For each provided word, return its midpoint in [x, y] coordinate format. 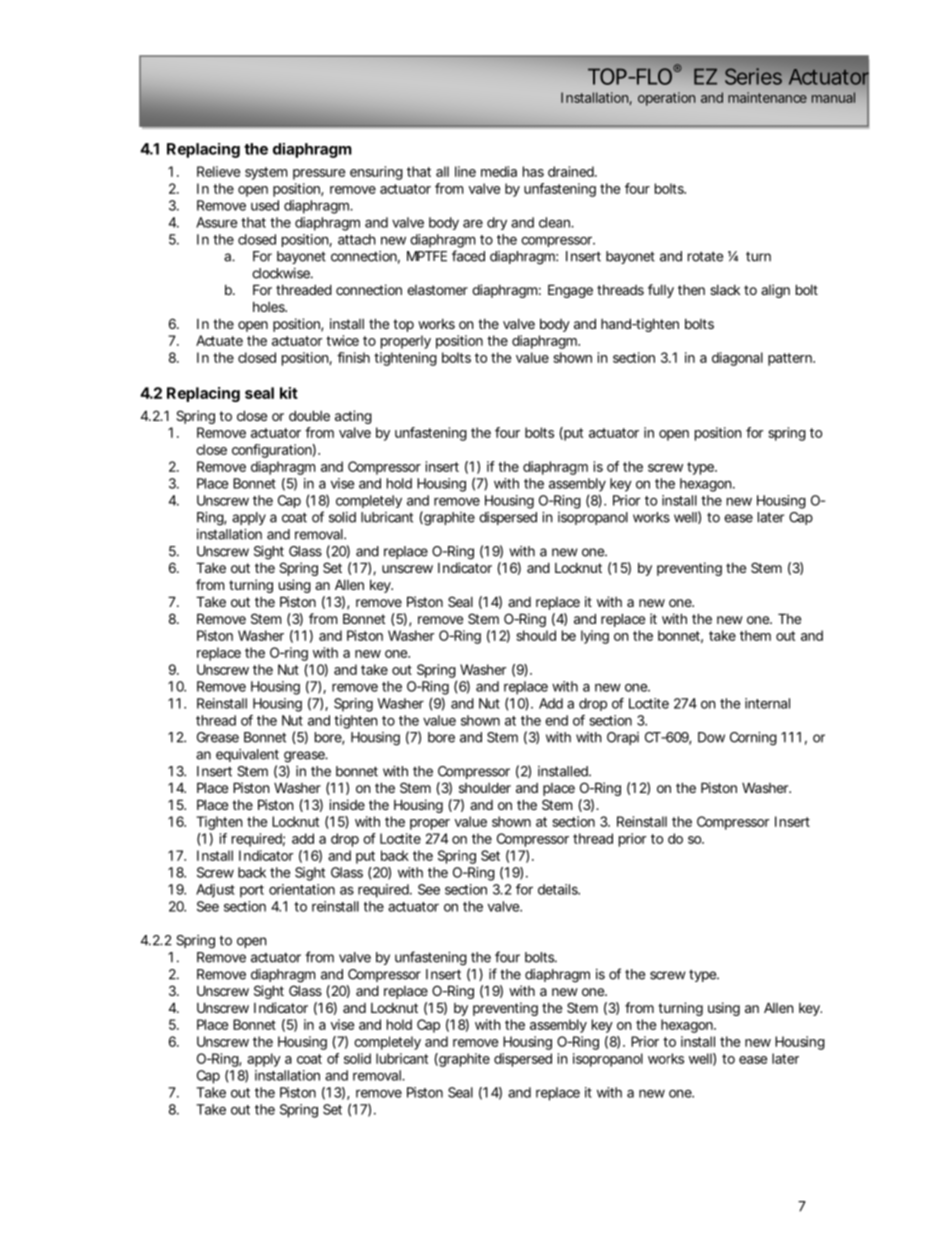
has [533, 171]
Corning [753, 739]
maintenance [767, 97]
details [559, 889]
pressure [319, 174]
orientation [302, 889]
